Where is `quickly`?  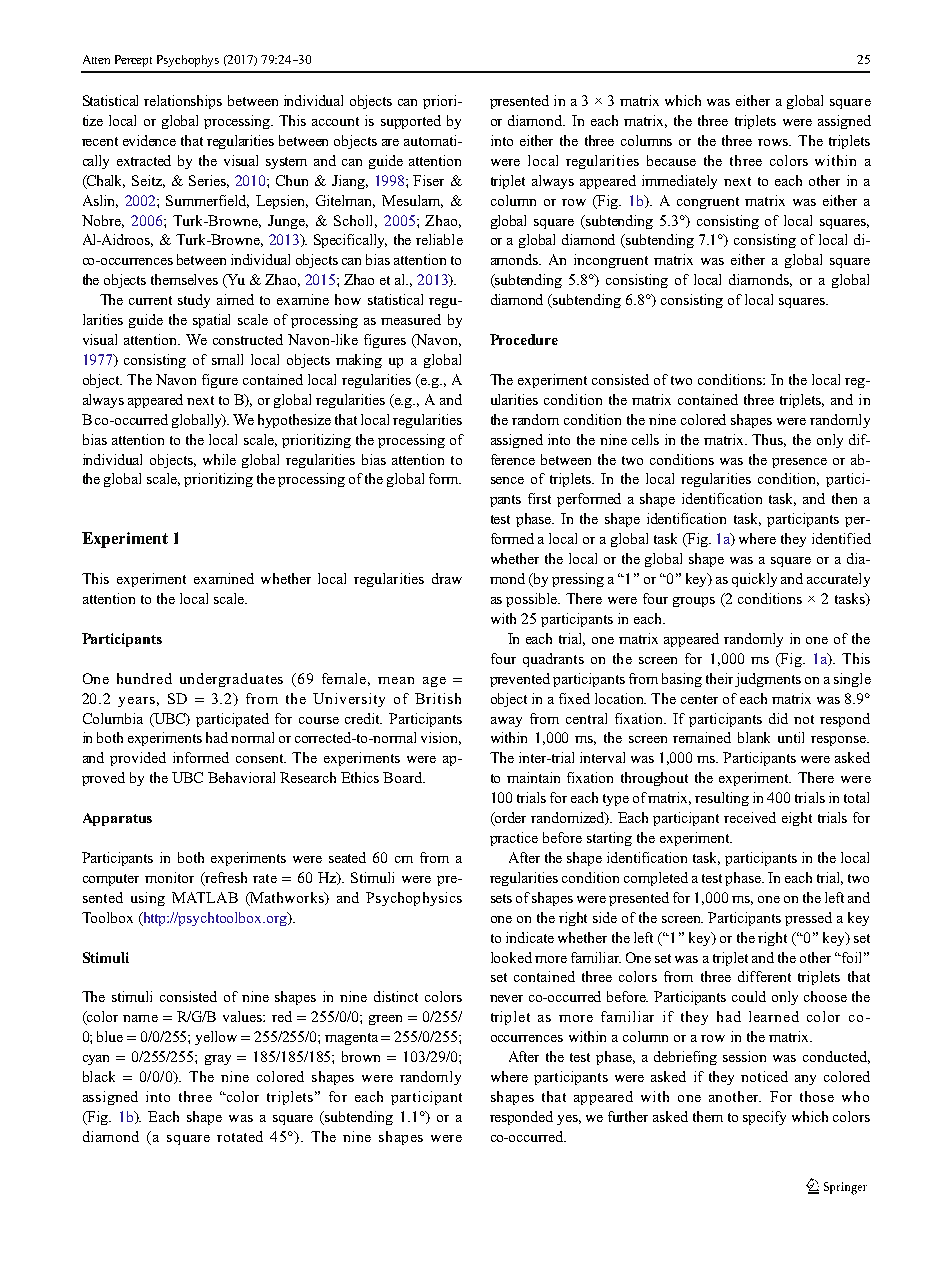 quickly is located at coordinates (754, 580).
